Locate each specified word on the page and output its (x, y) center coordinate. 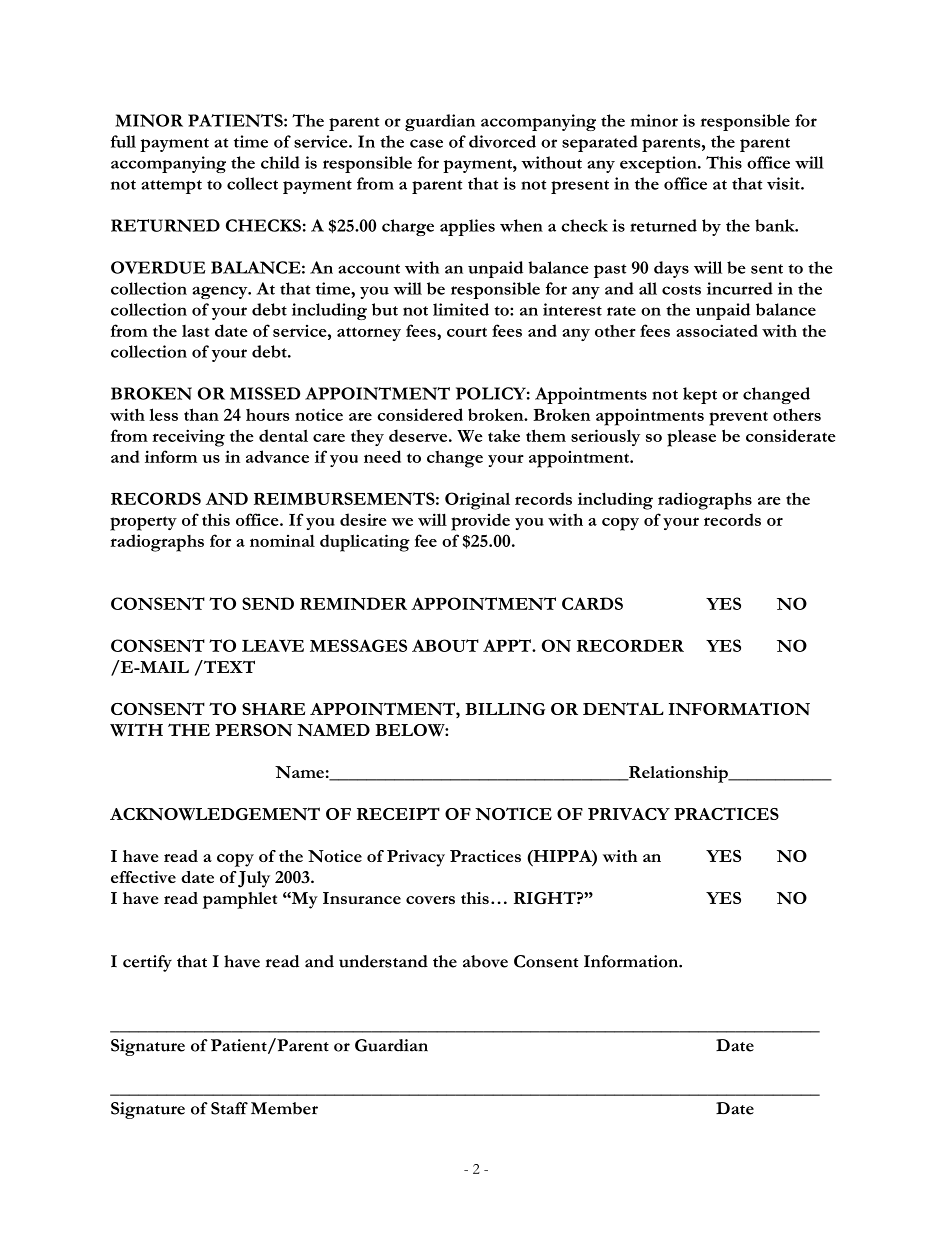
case (426, 143)
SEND (268, 603)
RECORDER (630, 645)
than (201, 414)
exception (659, 164)
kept (700, 395)
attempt (171, 187)
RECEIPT (398, 813)
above (485, 961)
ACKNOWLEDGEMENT (215, 814)
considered (420, 414)
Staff (229, 1108)
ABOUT (445, 645)
